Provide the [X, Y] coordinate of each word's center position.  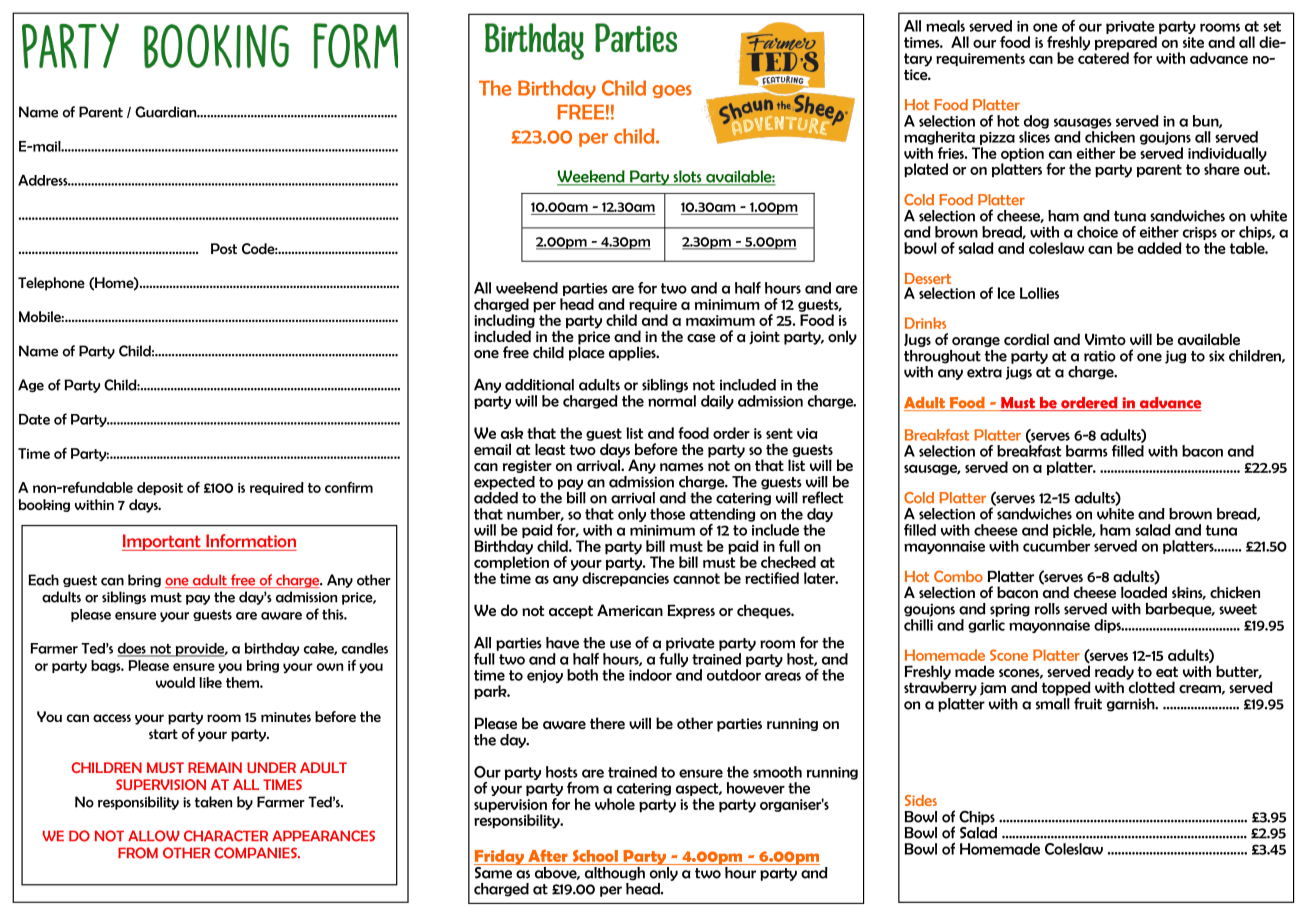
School [595, 857]
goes [672, 91]
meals [945, 26]
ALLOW [154, 836]
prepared [1126, 44]
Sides [921, 800]
